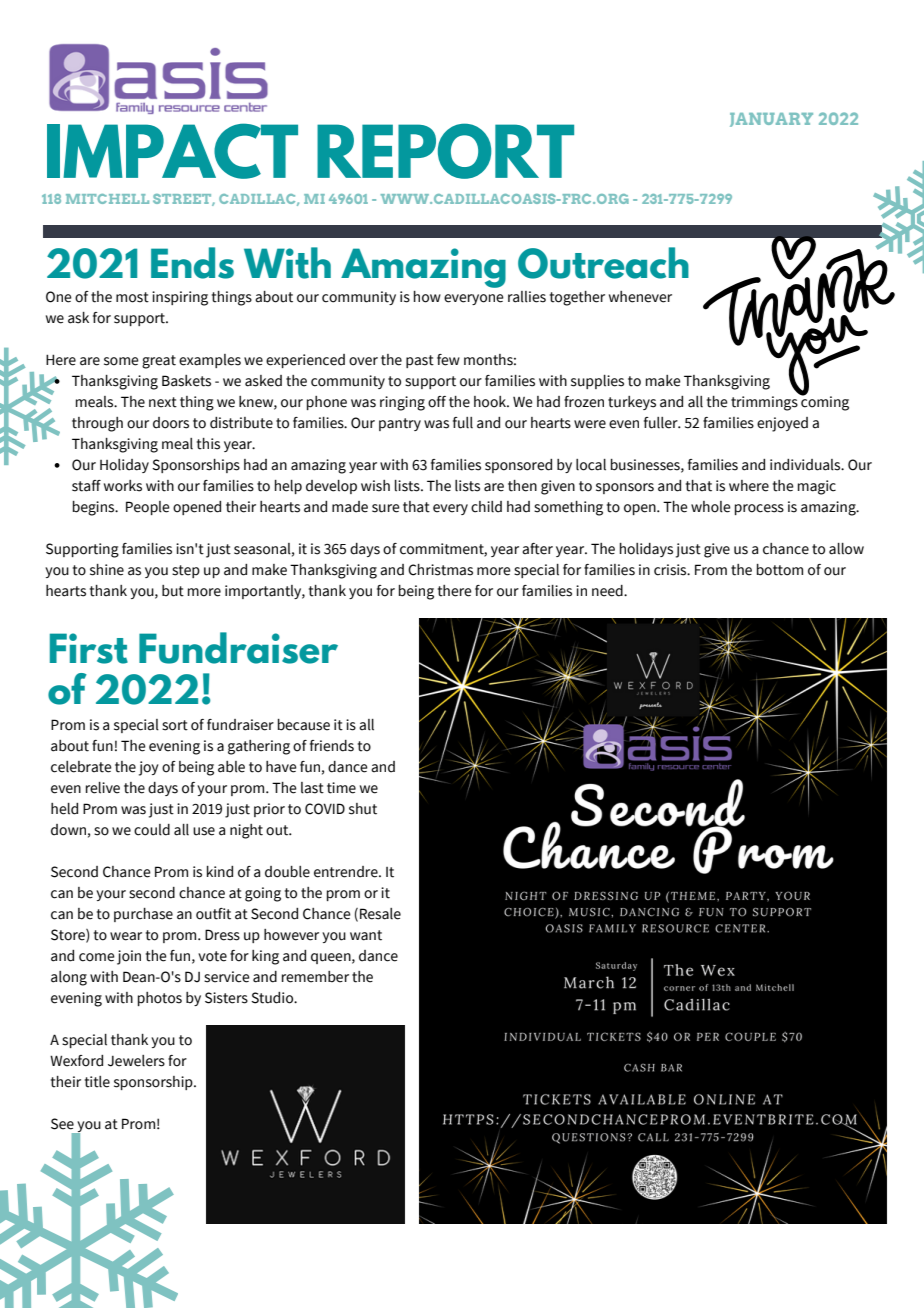  What do you see at coordinates (152, 830) in the screenshot?
I see `could` at bounding box center [152, 830].
